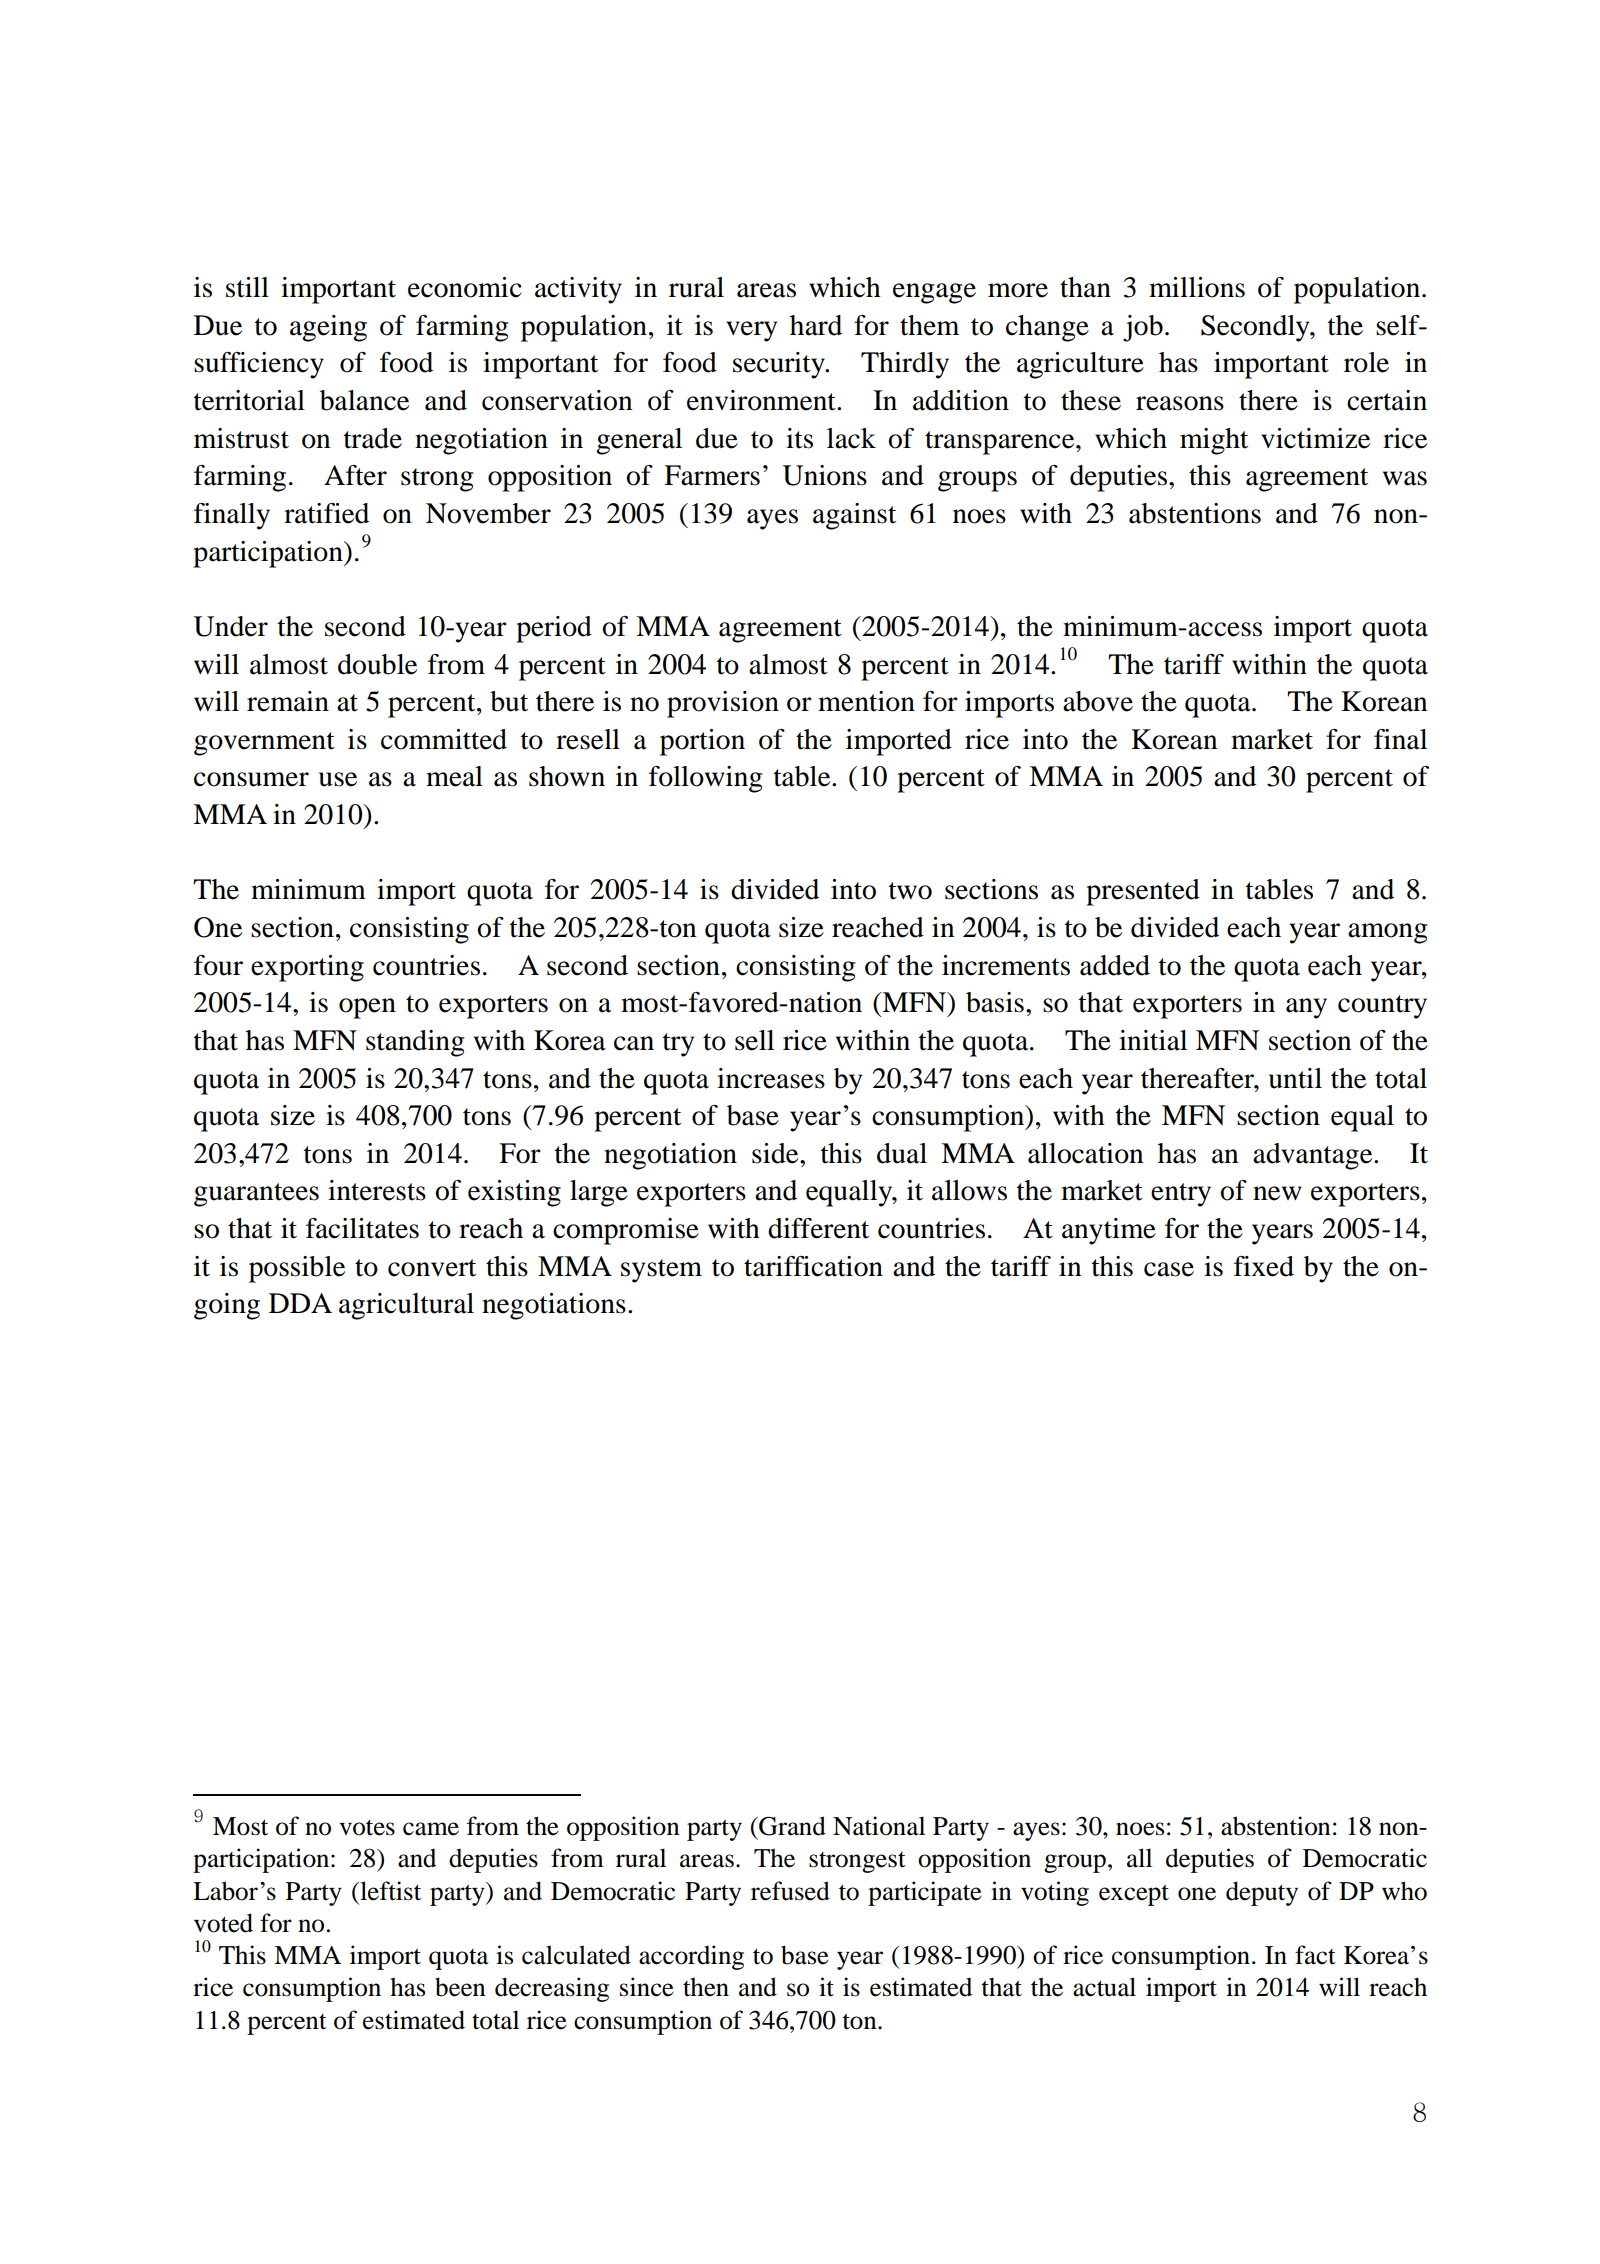  I want to click on hard, so click(816, 325).
